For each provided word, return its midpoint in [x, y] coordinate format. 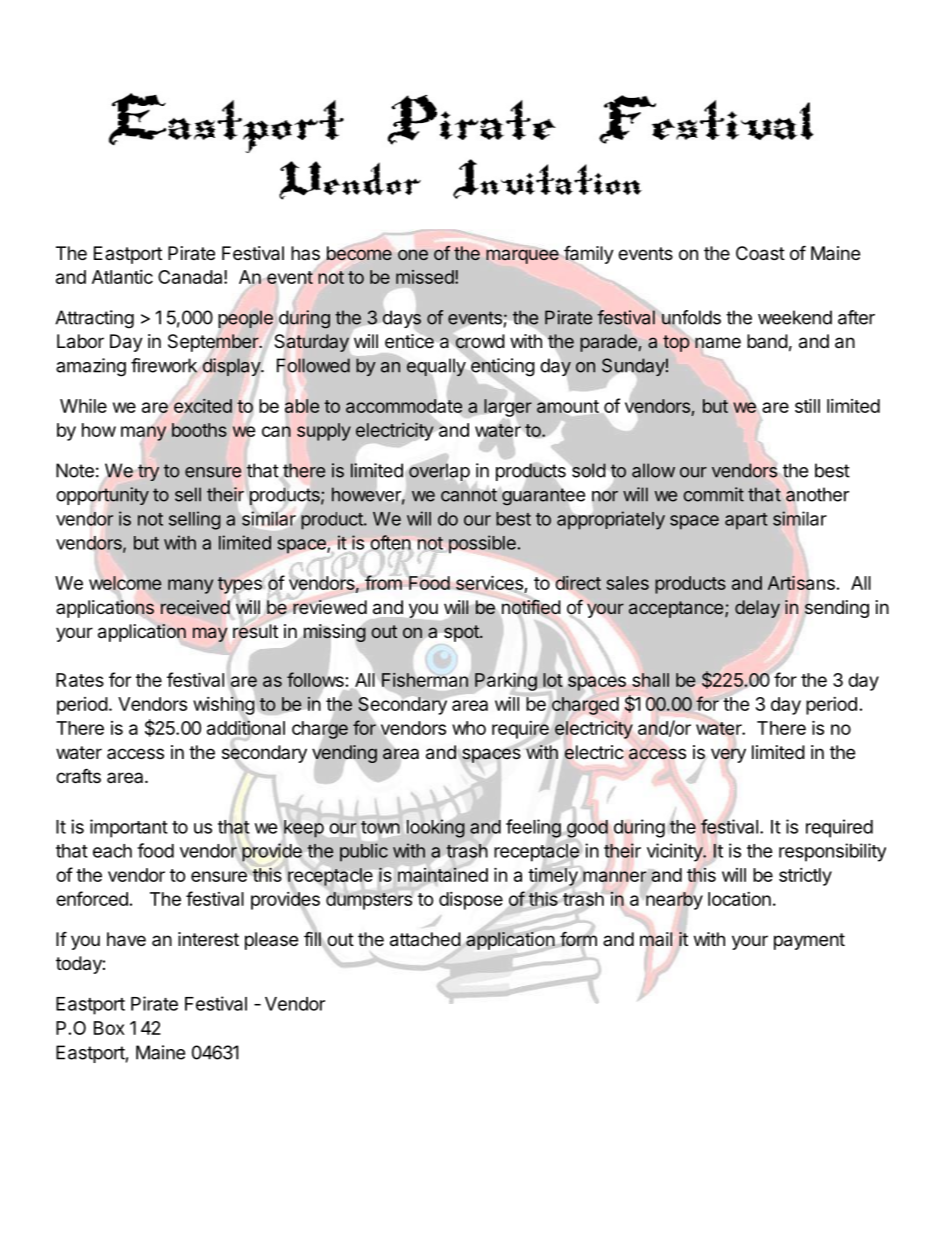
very [728, 755]
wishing [224, 706]
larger [508, 408]
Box [109, 1028]
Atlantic [122, 277]
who [469, 728]
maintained [443, 874]
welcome [125, 583]
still [807, 405]
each [112, 851]
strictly [805, 877]
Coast [760, 253]
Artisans [801, 583]
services [490, 584]
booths [199, 430]
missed [425, 277]
